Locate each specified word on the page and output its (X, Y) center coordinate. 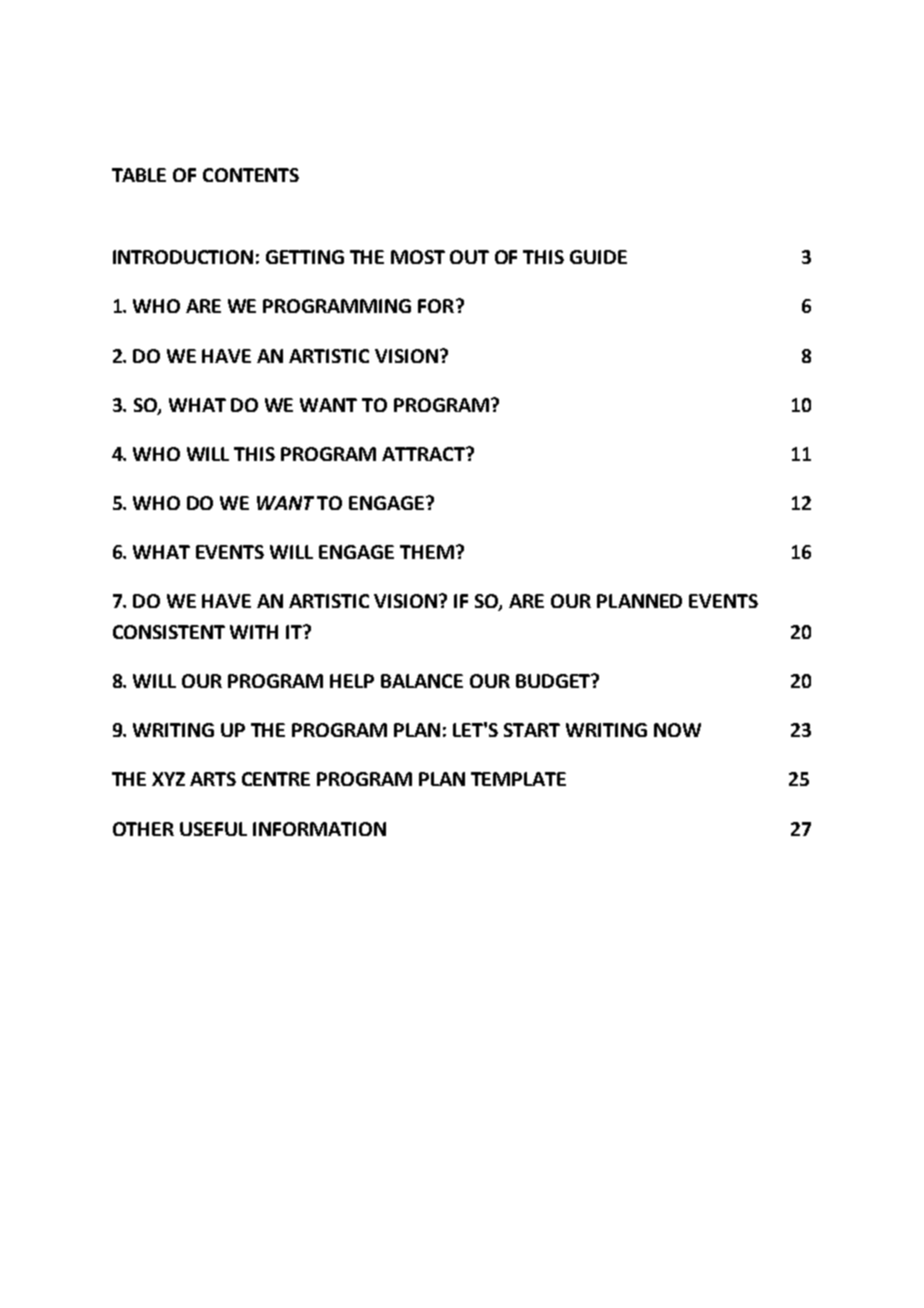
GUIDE (598, 257)
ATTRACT (424, 454)
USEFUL (213, 829)
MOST (418, 257)
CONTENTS (251, 175)
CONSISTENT (169, 632)
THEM (427, 552)
